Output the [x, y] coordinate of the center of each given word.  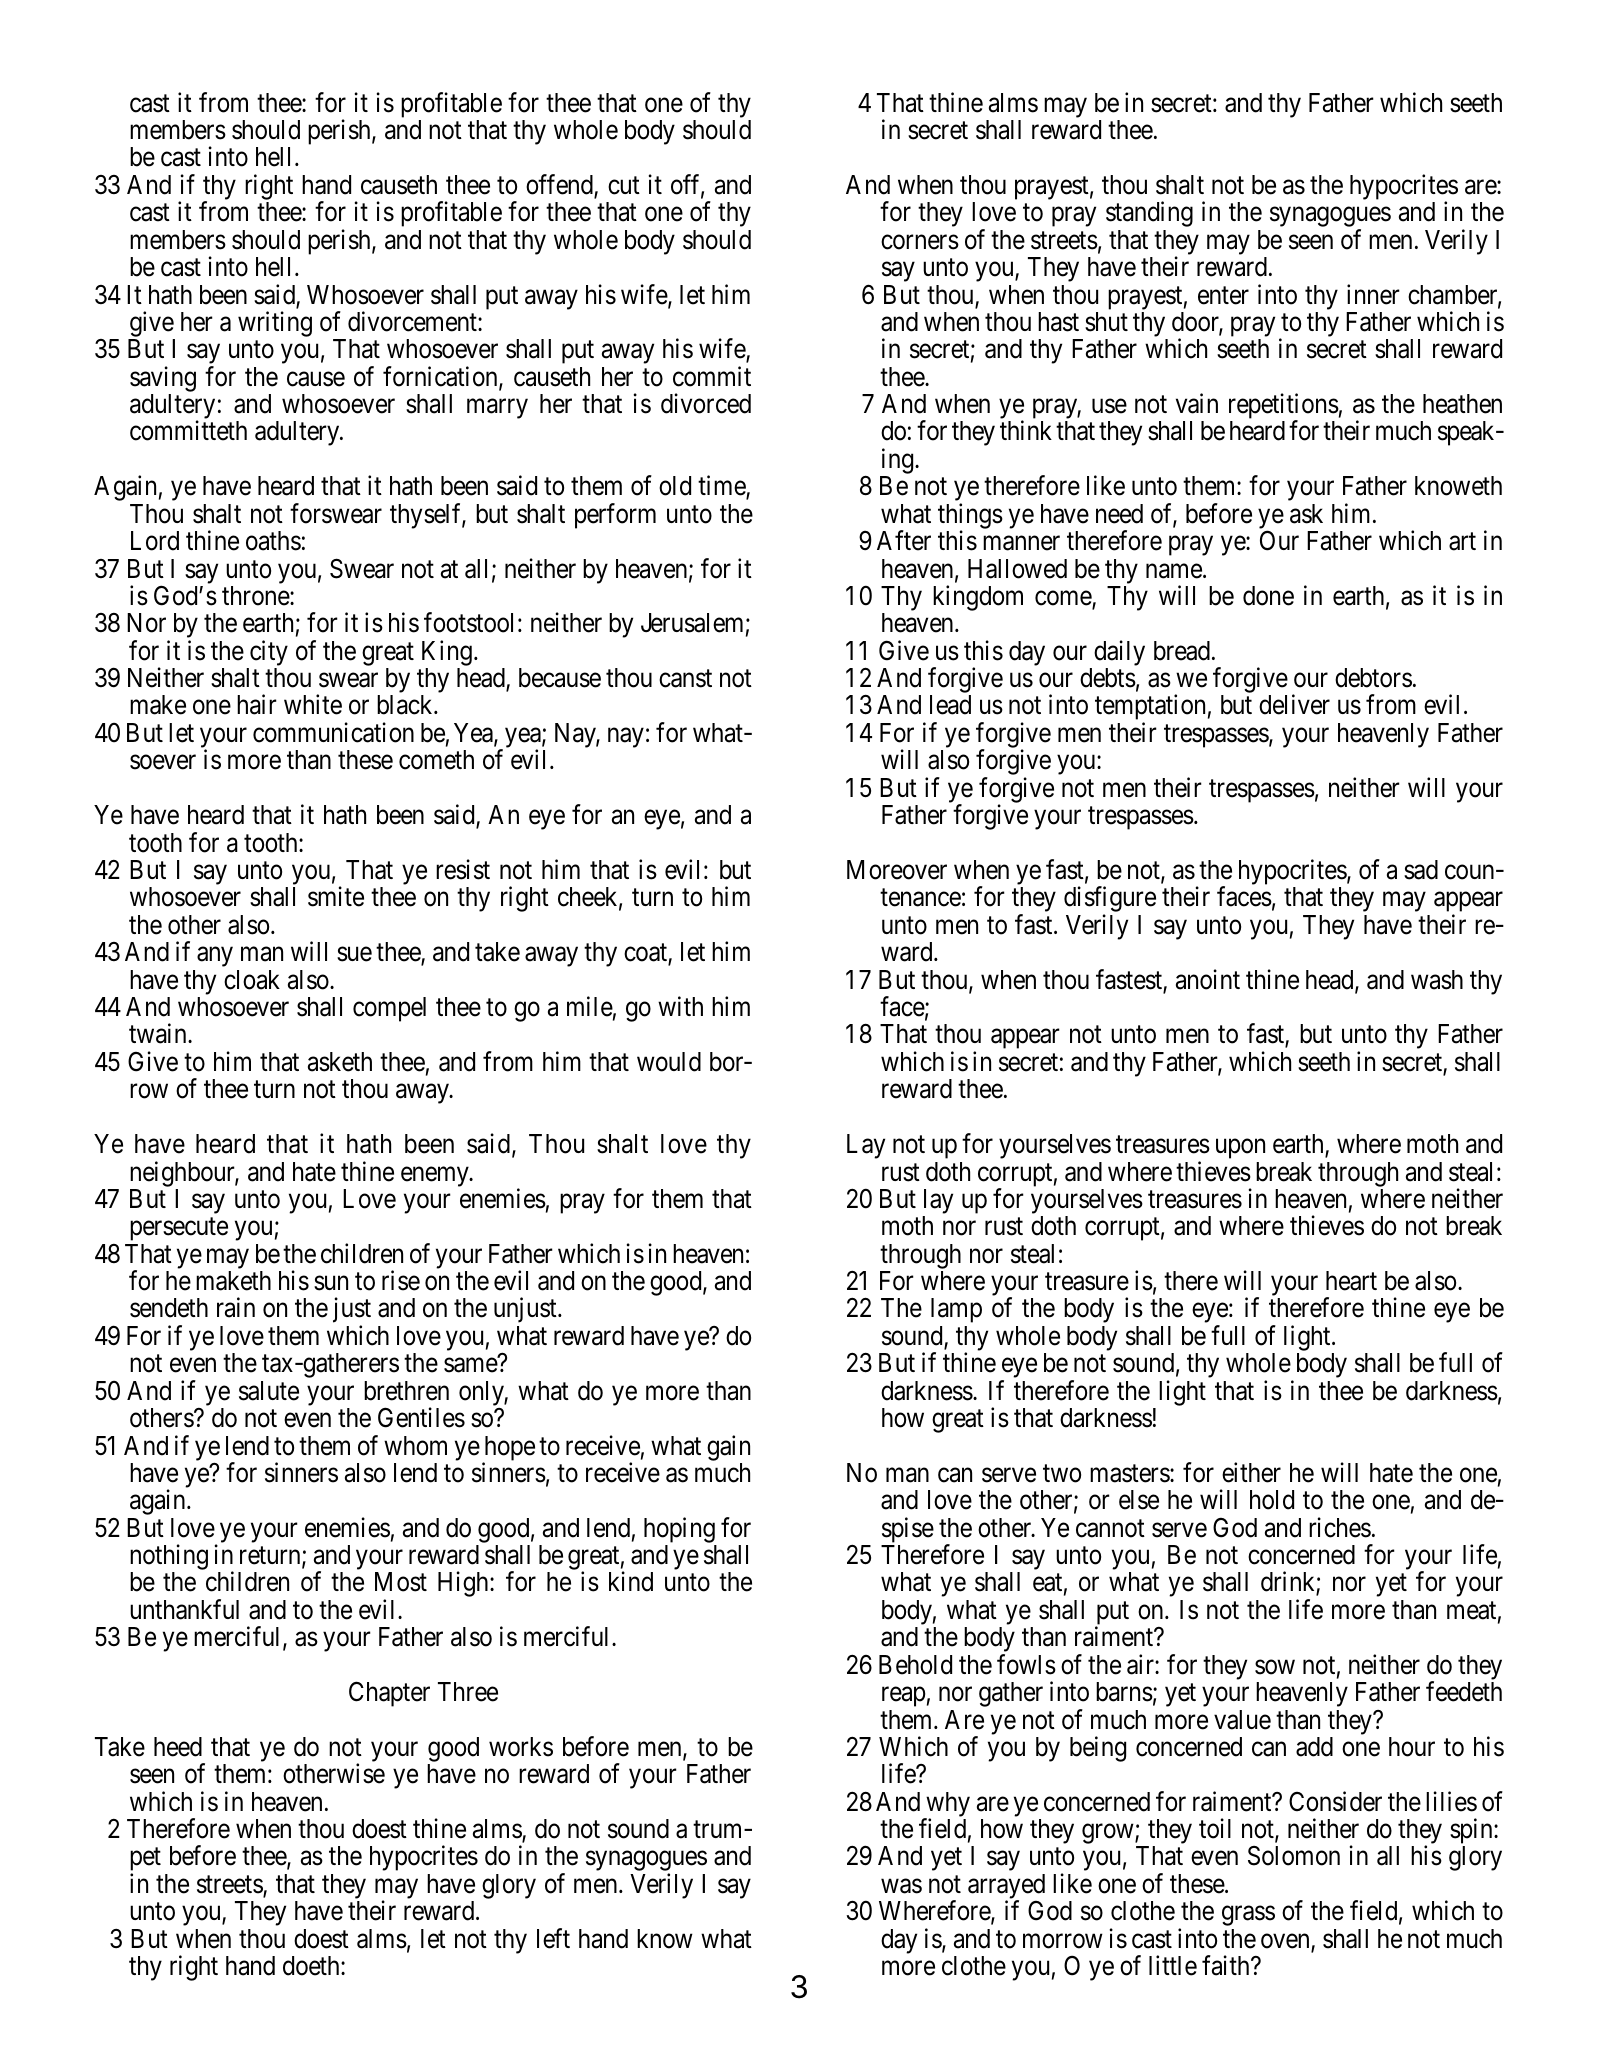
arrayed [1006, 1888]
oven [1286, 1942]
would [669, 1062]
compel [389, 1009]
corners [920, 242]
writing [275, 324]
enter [1223, 296]
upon [1240, 1149]
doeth [312, 1966]
